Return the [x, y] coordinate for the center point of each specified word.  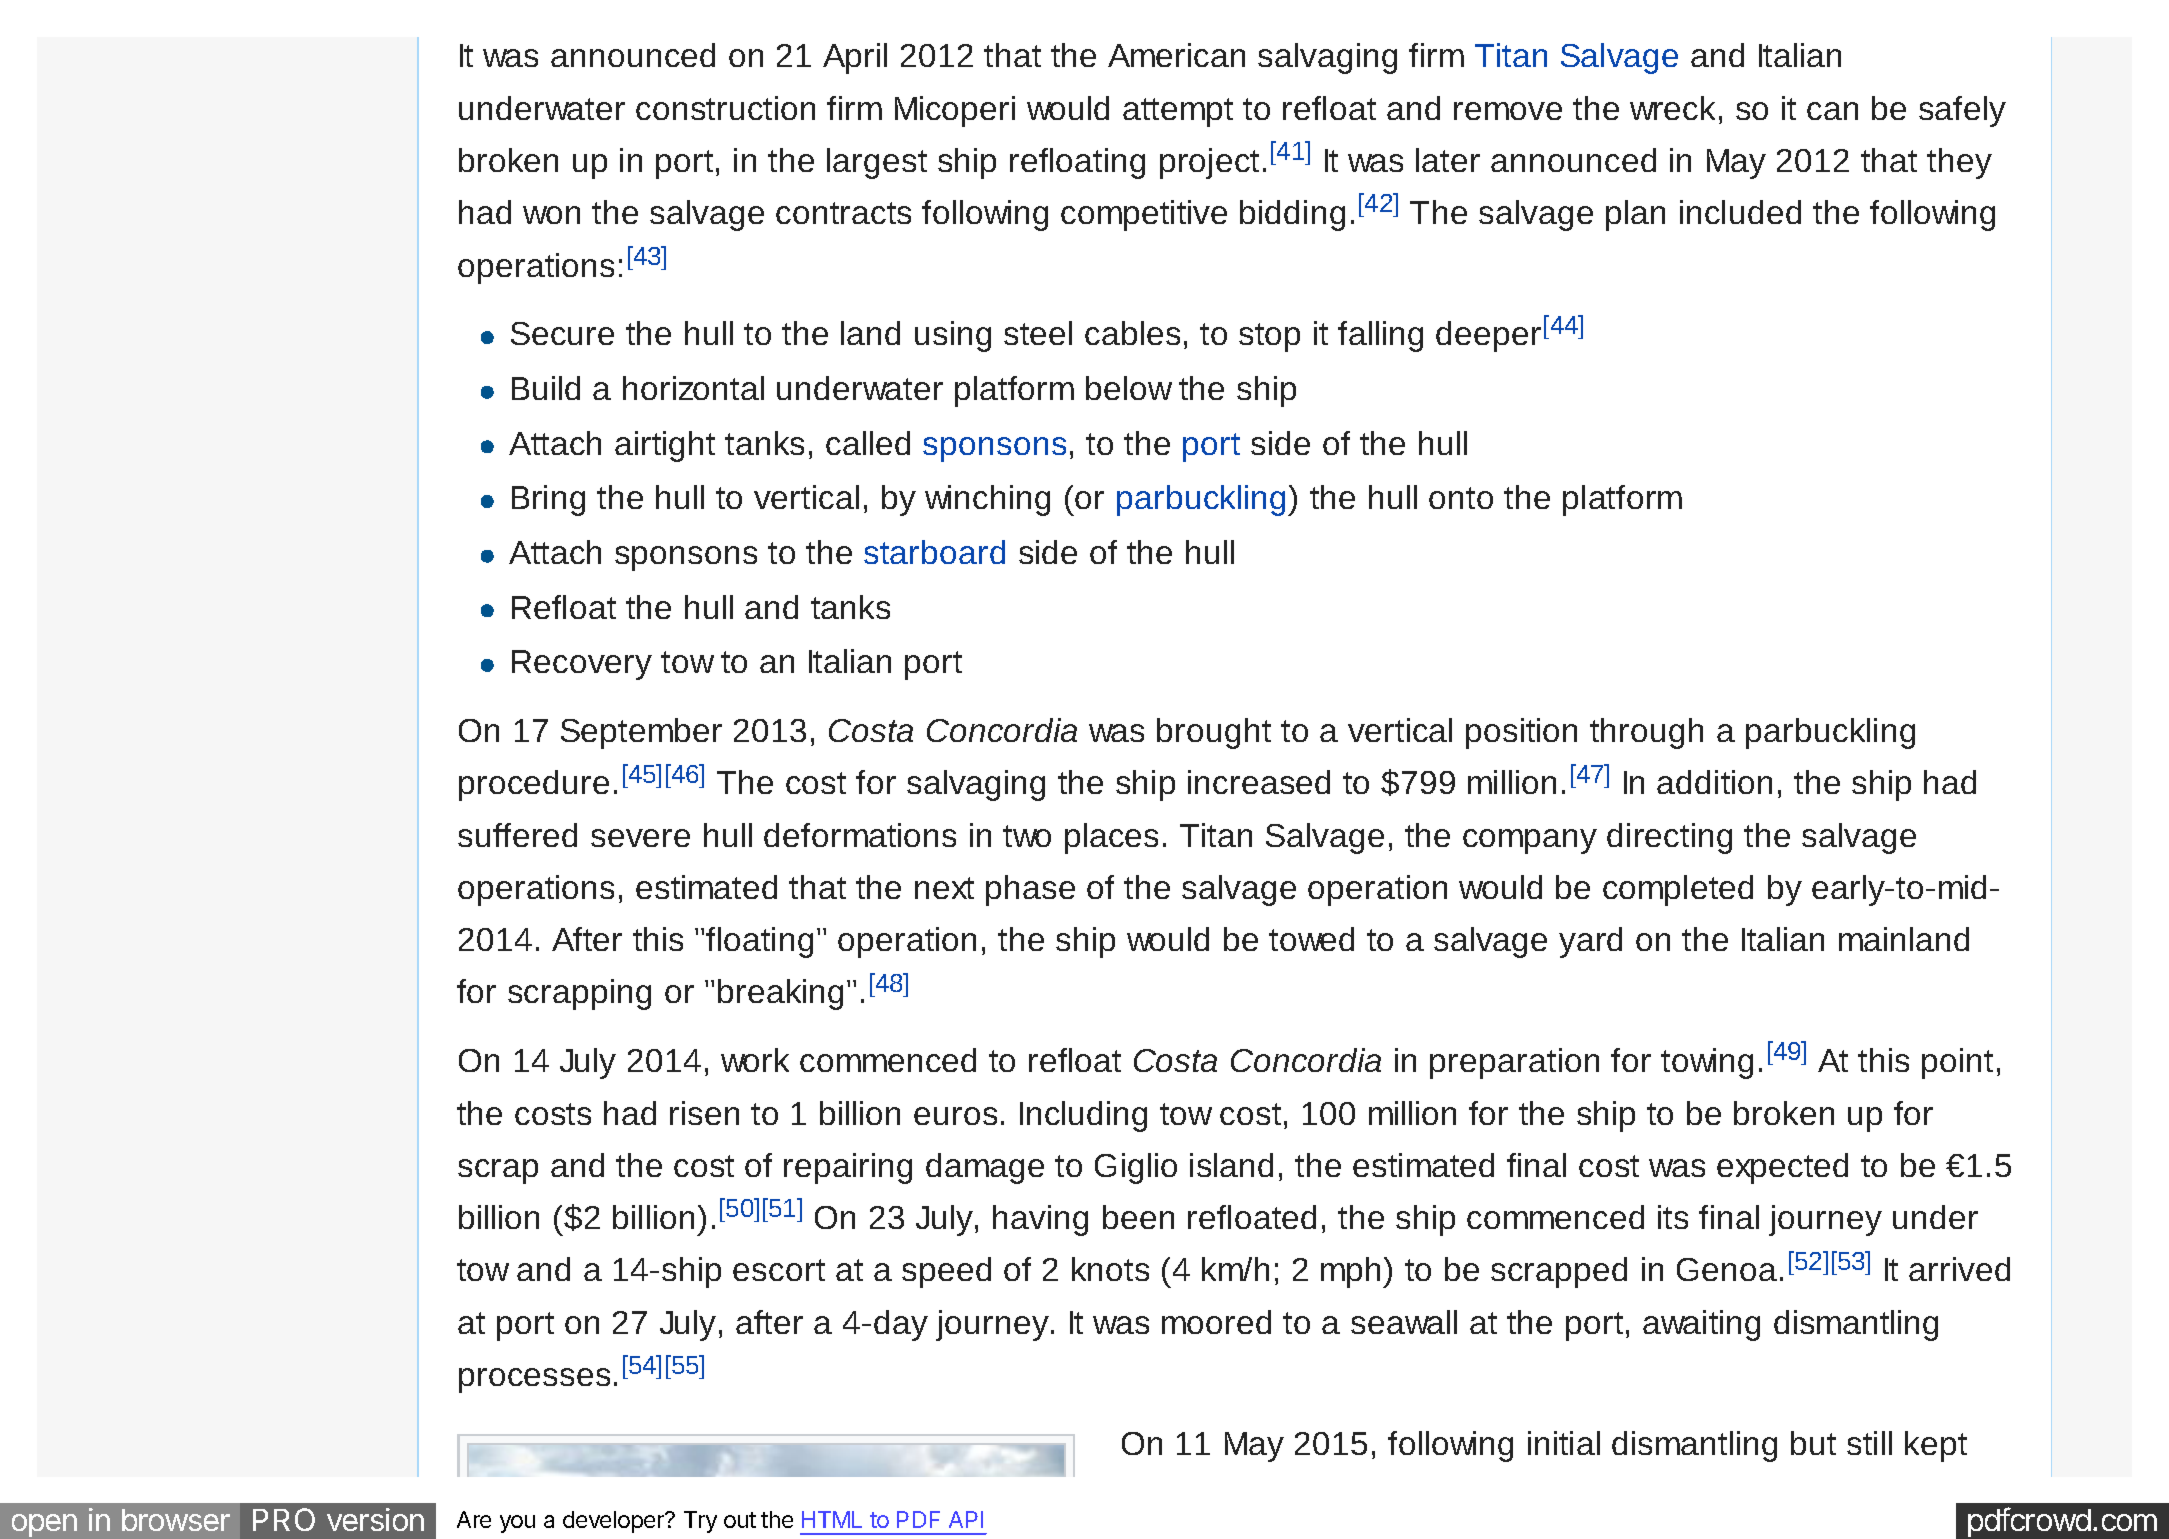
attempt [1178, 112]
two [1027, 836]
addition [1714, 782]
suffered [517, 835]
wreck [1672, 108]
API [966, 1519]
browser [176, 1520]
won [551, 215]
